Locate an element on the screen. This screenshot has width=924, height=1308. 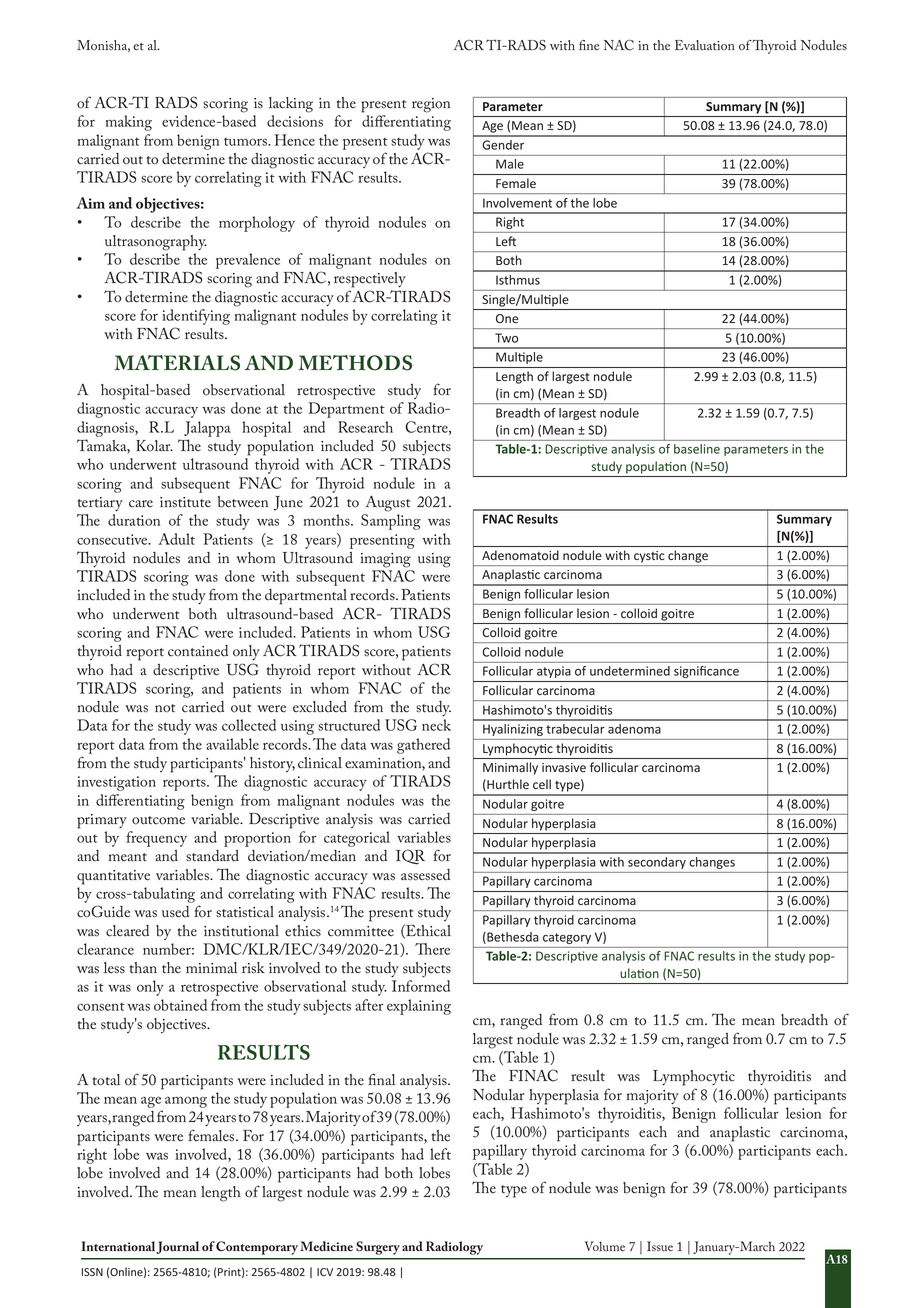
baseline is located at coordinates (697, 449).
